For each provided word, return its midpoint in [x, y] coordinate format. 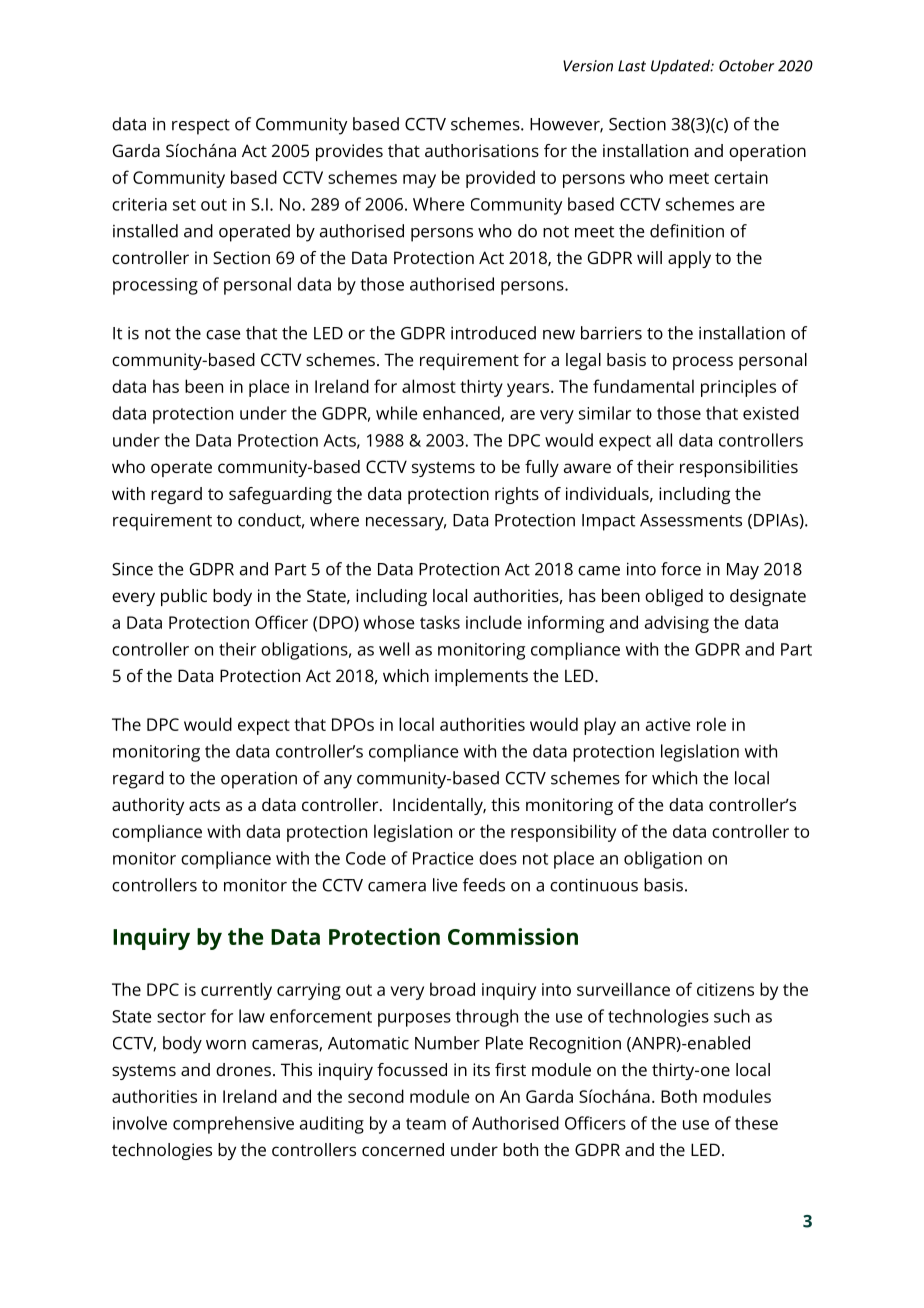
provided [500, 179]
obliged [674, 597]
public [184, 597]
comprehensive [233, 1125]
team [426, 1124]
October [746, 65]
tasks [440, 622]
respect [201, 127]
